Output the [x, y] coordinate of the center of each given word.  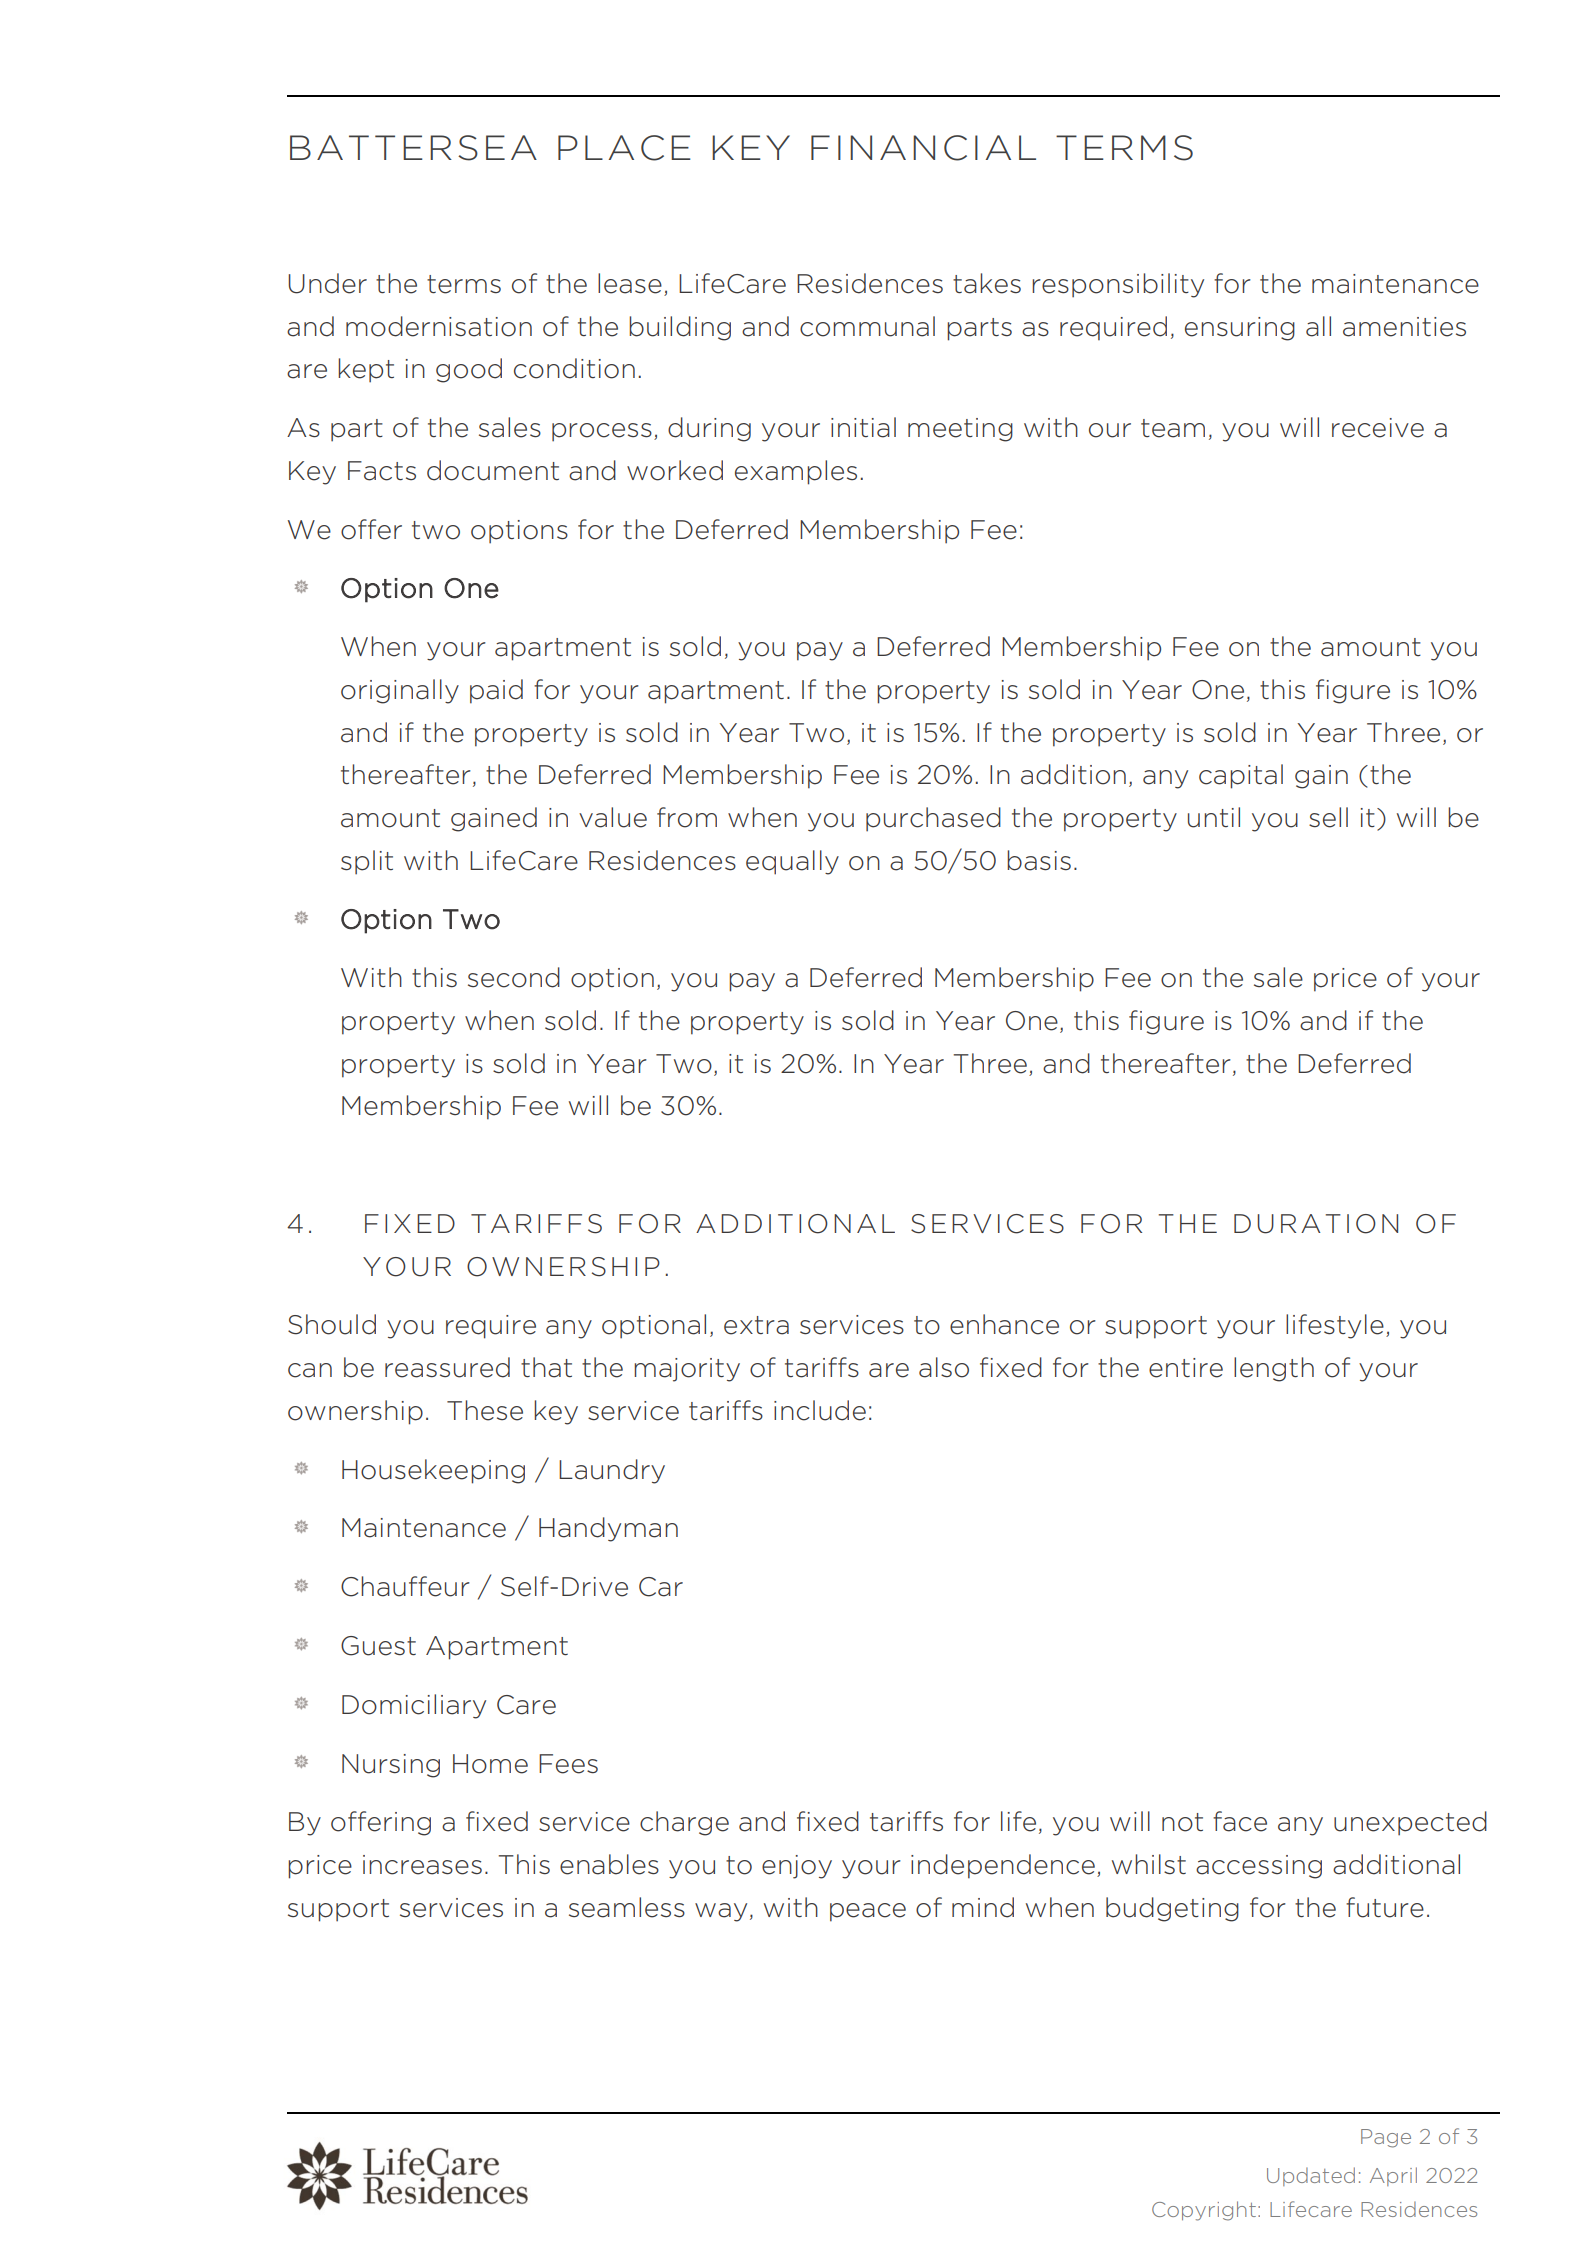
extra [756, 1325]
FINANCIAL [923, 148]
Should [332, 1324]
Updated [1311, 2176]
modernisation [439, 326]
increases [422, 1865]
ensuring [1240, 329]
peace [868, 1912]
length [1274, 1369]
